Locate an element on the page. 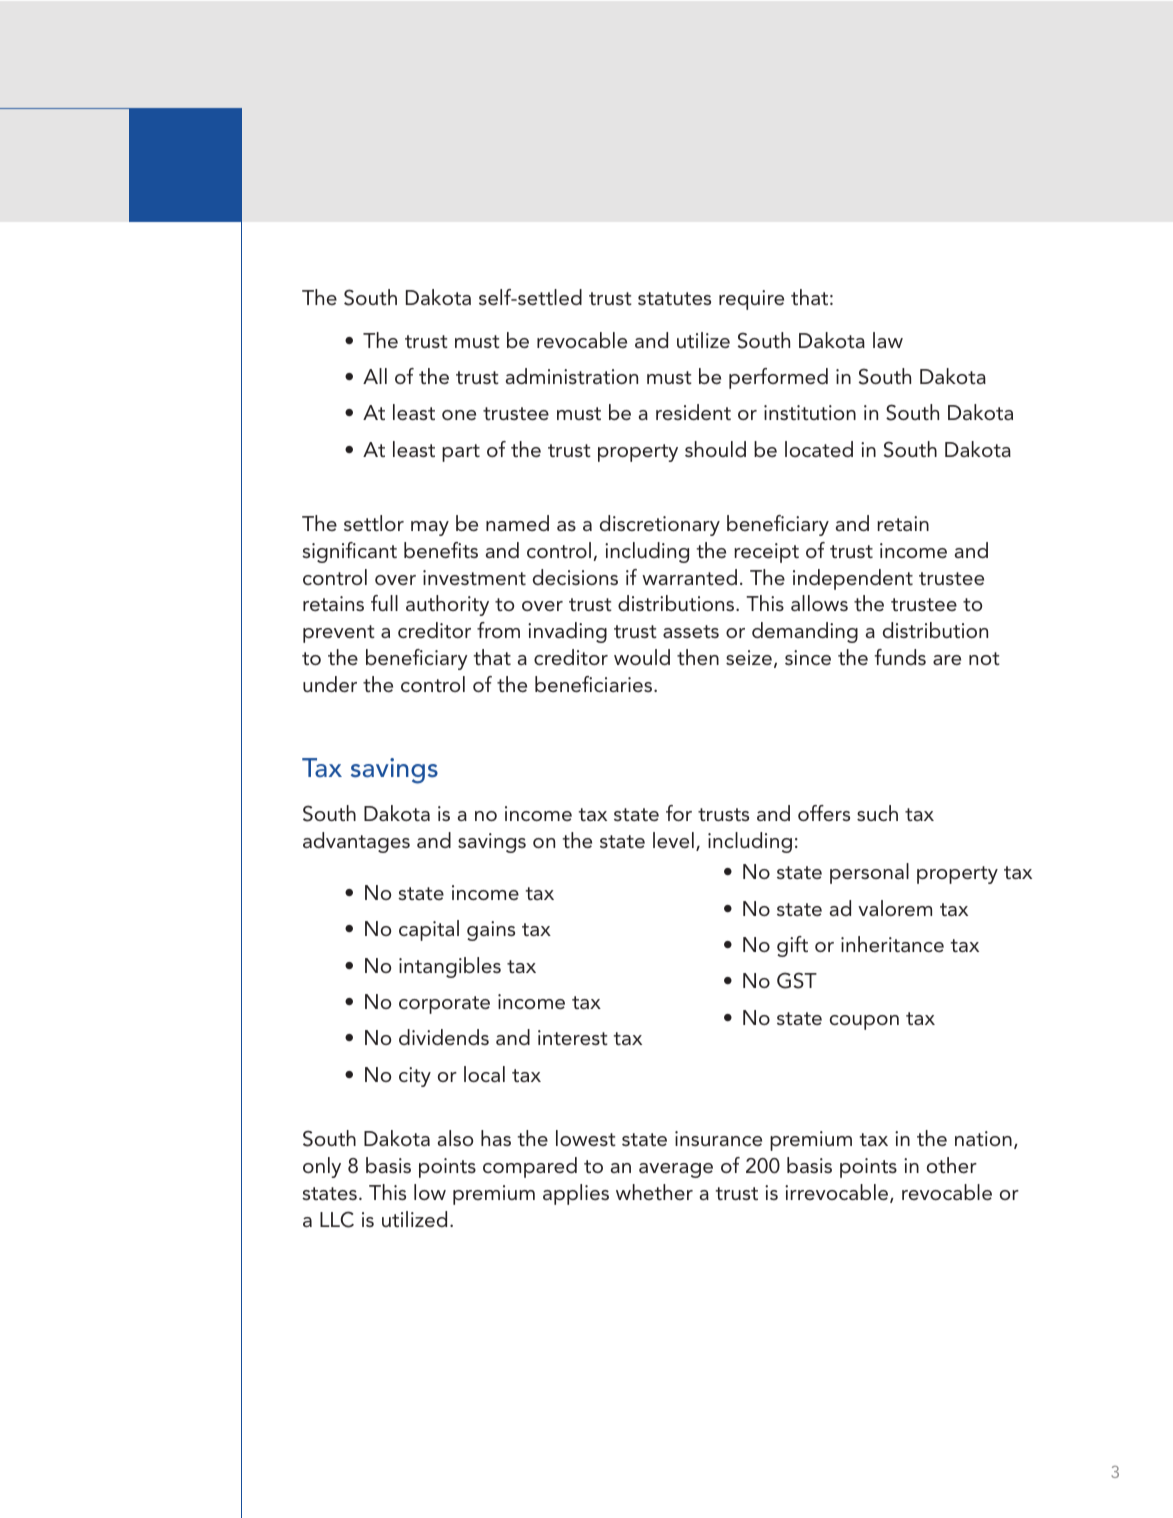  one is located at coordinates (459, 415).
